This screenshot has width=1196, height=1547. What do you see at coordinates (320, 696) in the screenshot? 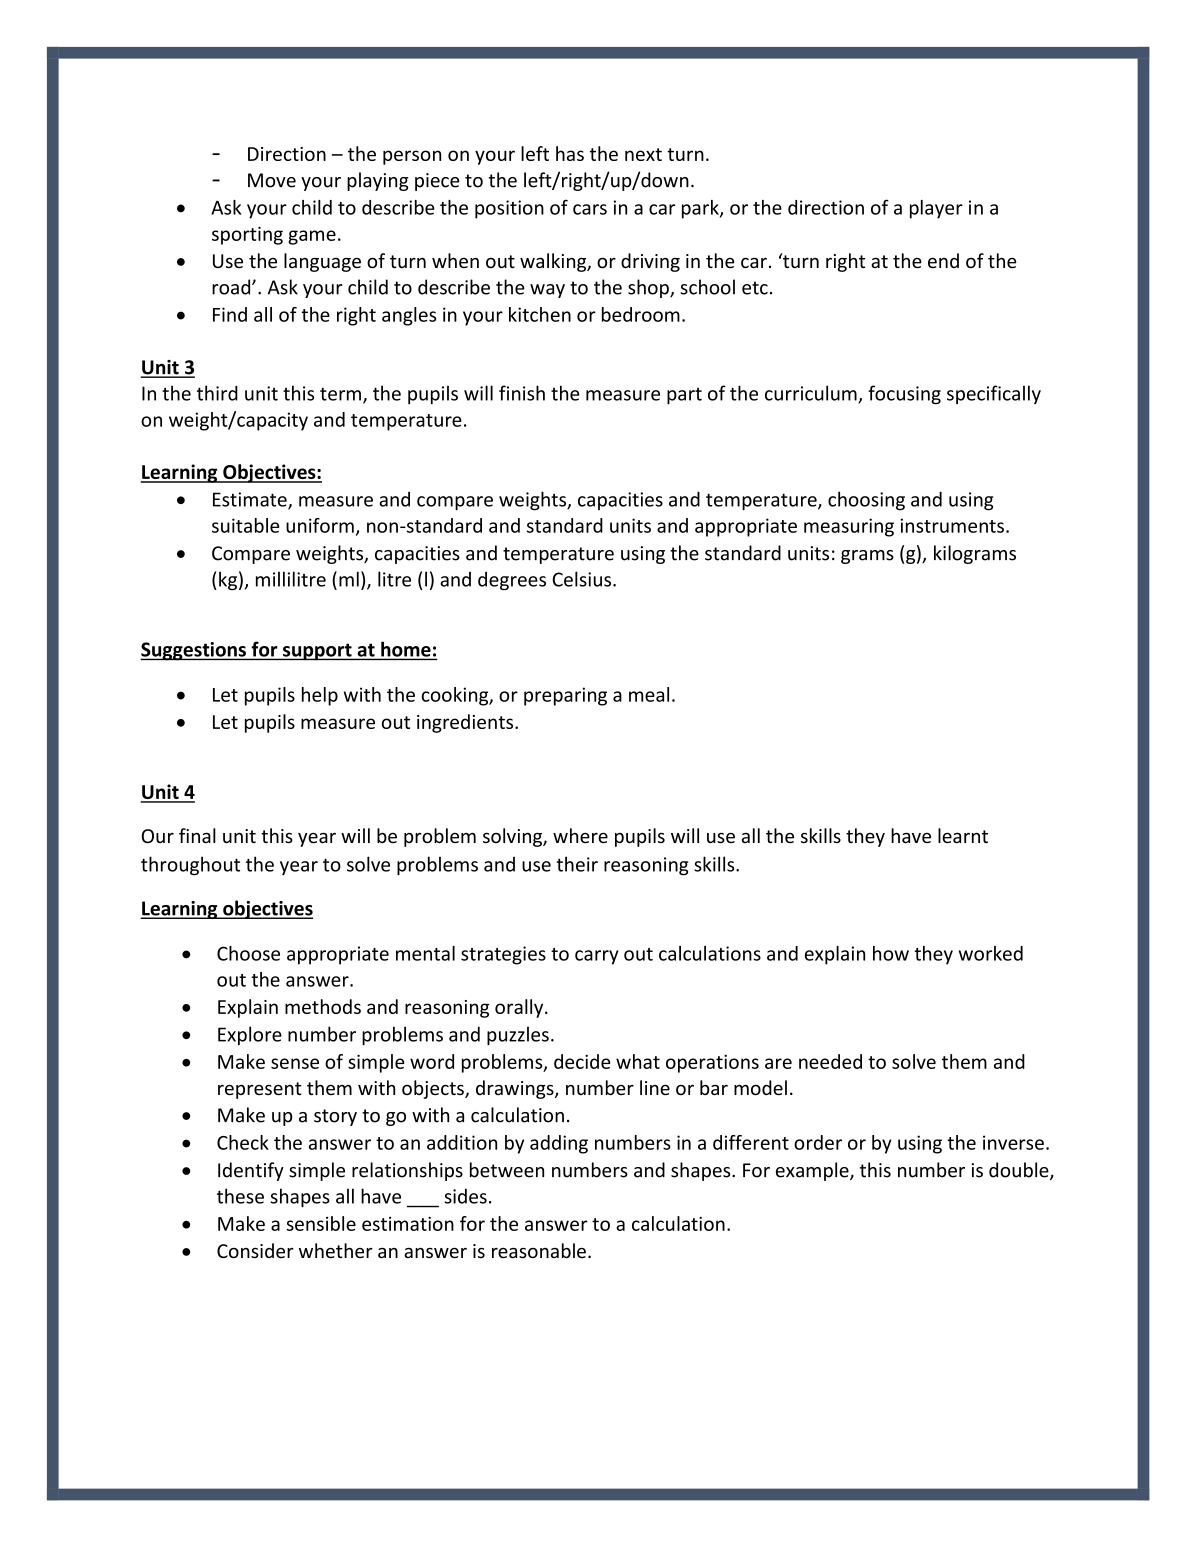
I see `help` at bounding box center [320, 696].
